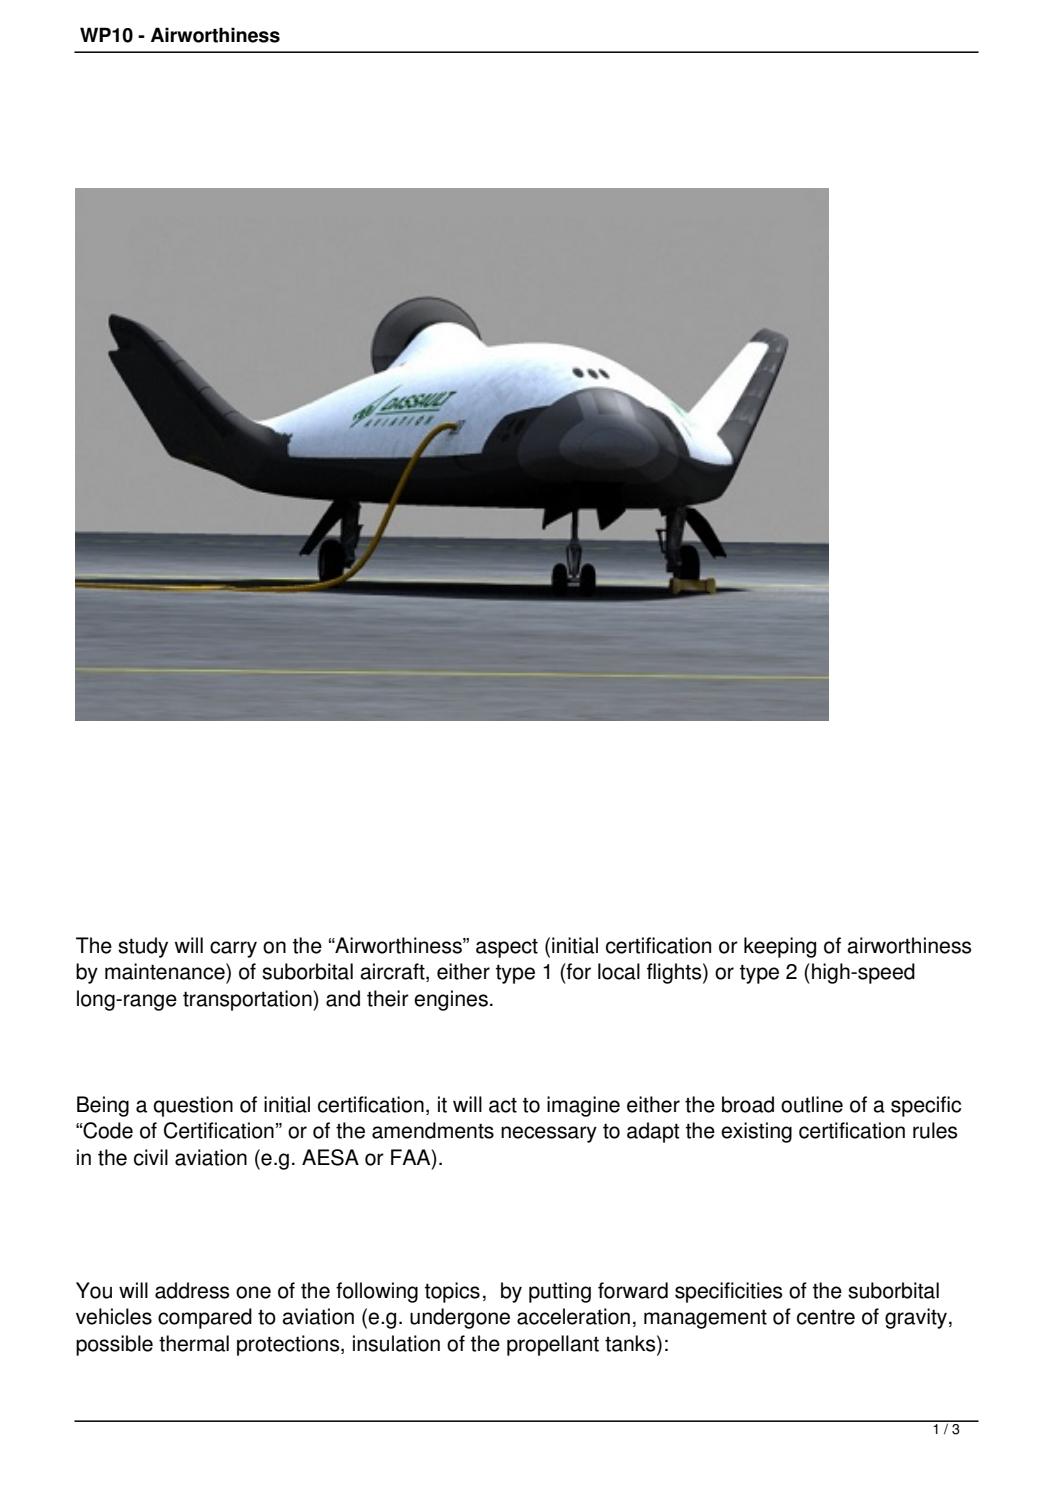  I want to click on necessary, so click(549, 1134).
